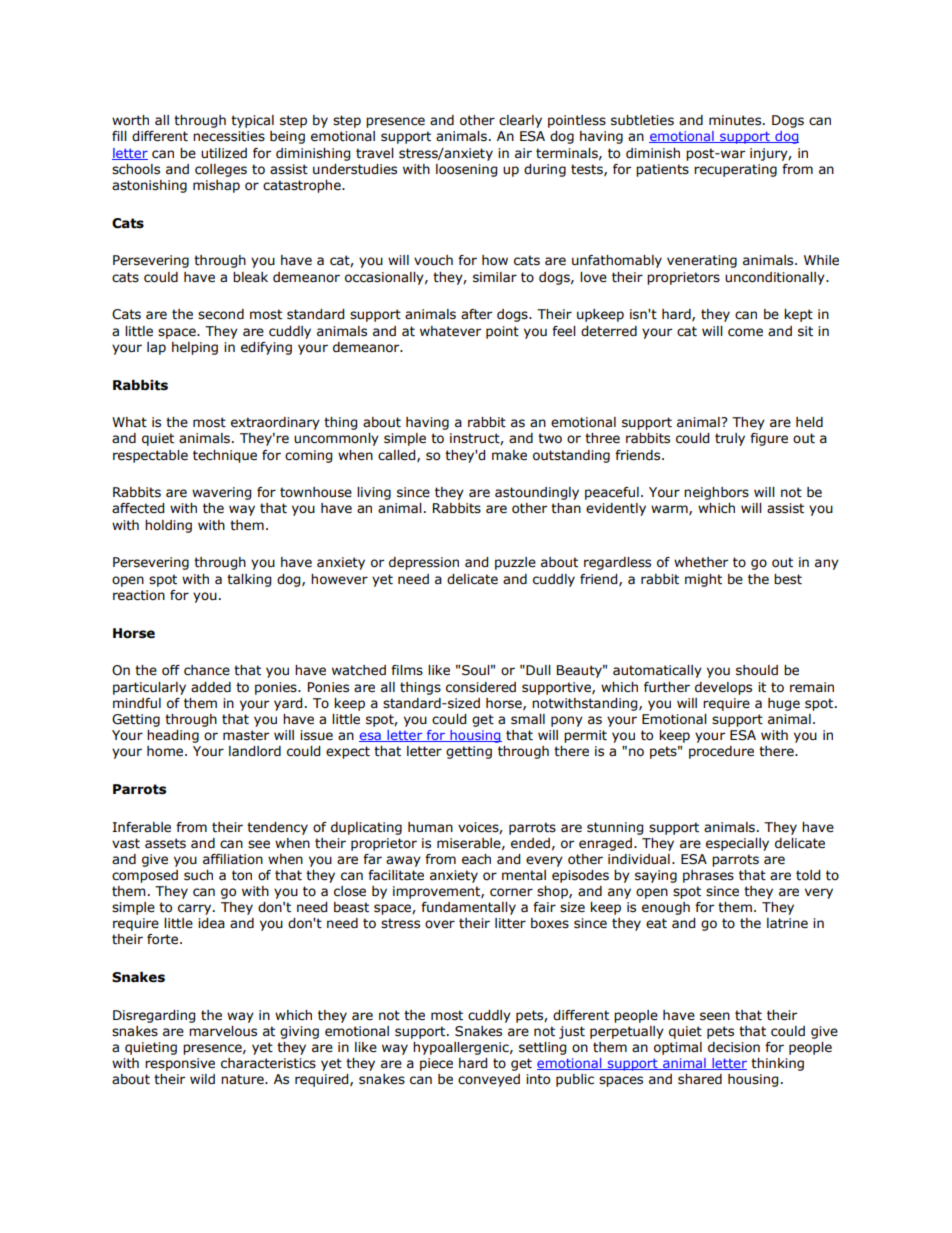 The image size is (952, 1233). I want to click on technique, so click(225, 456).
